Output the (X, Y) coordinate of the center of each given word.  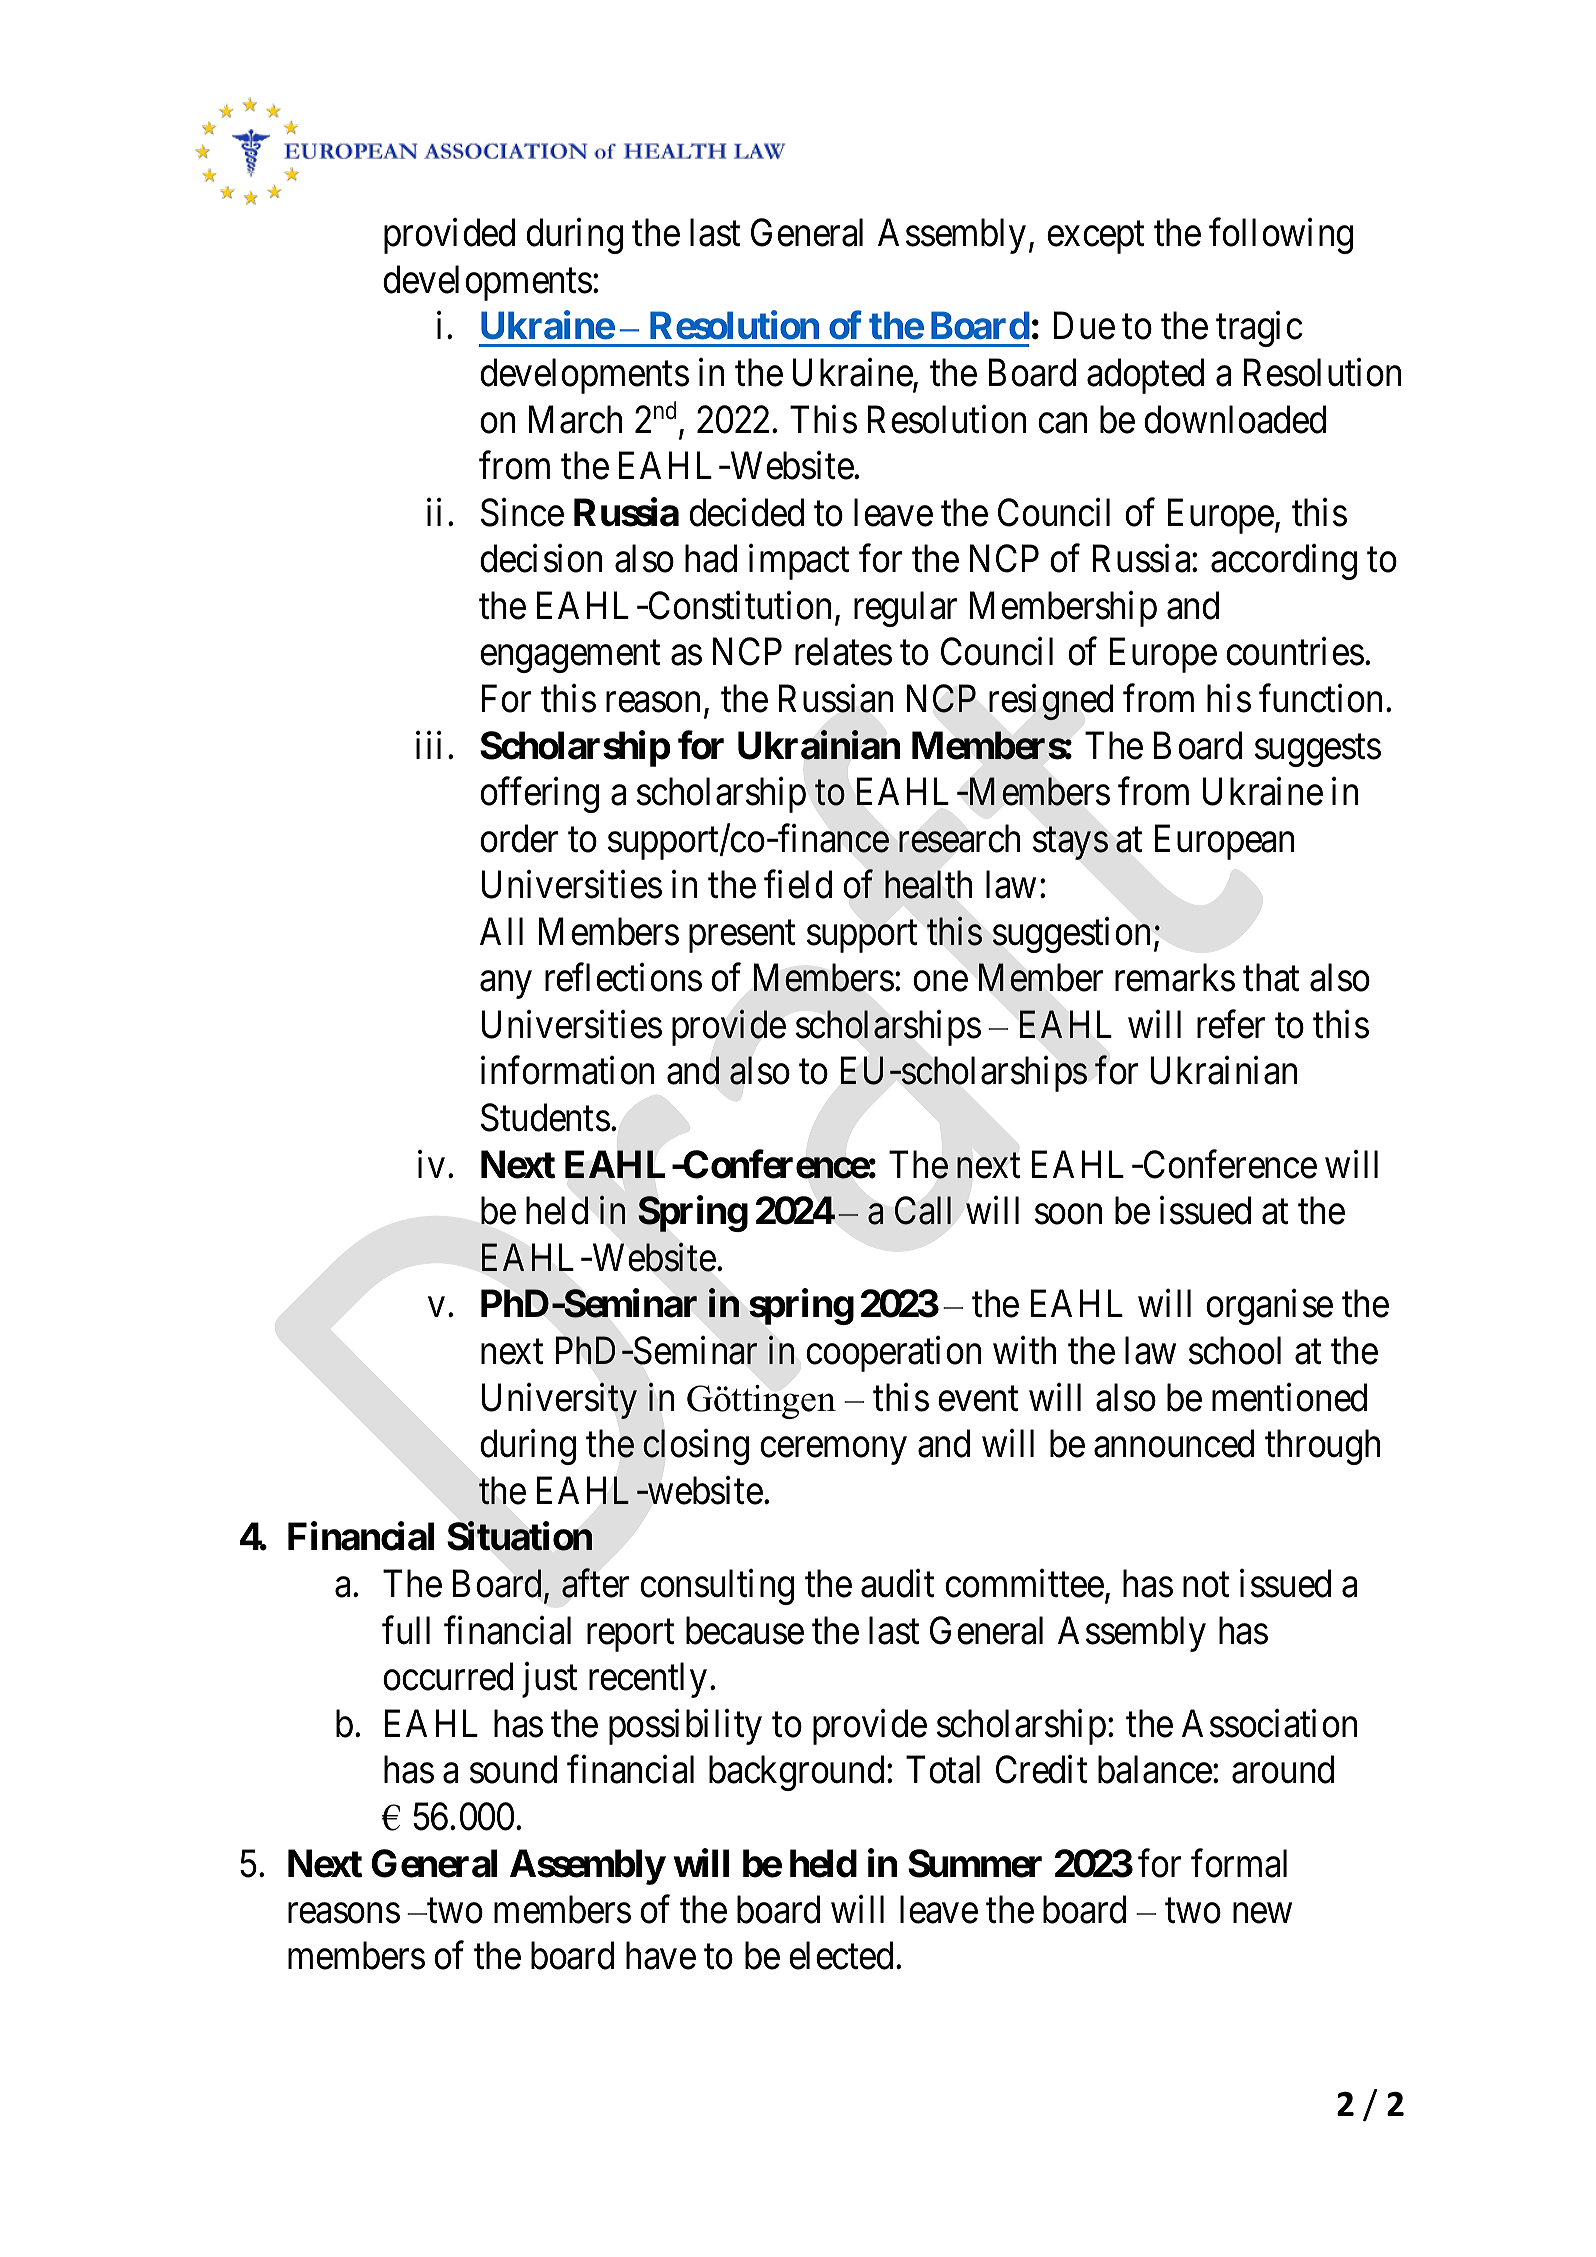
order (519, 838)
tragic (1259, 329)
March (575, 419)
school (1235, 1350)
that (1271, 978)
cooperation (893, 1354)
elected (841, 1956)
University (559, 1401)
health (928, 884)
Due (1084, 326)
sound (513, 1770)
